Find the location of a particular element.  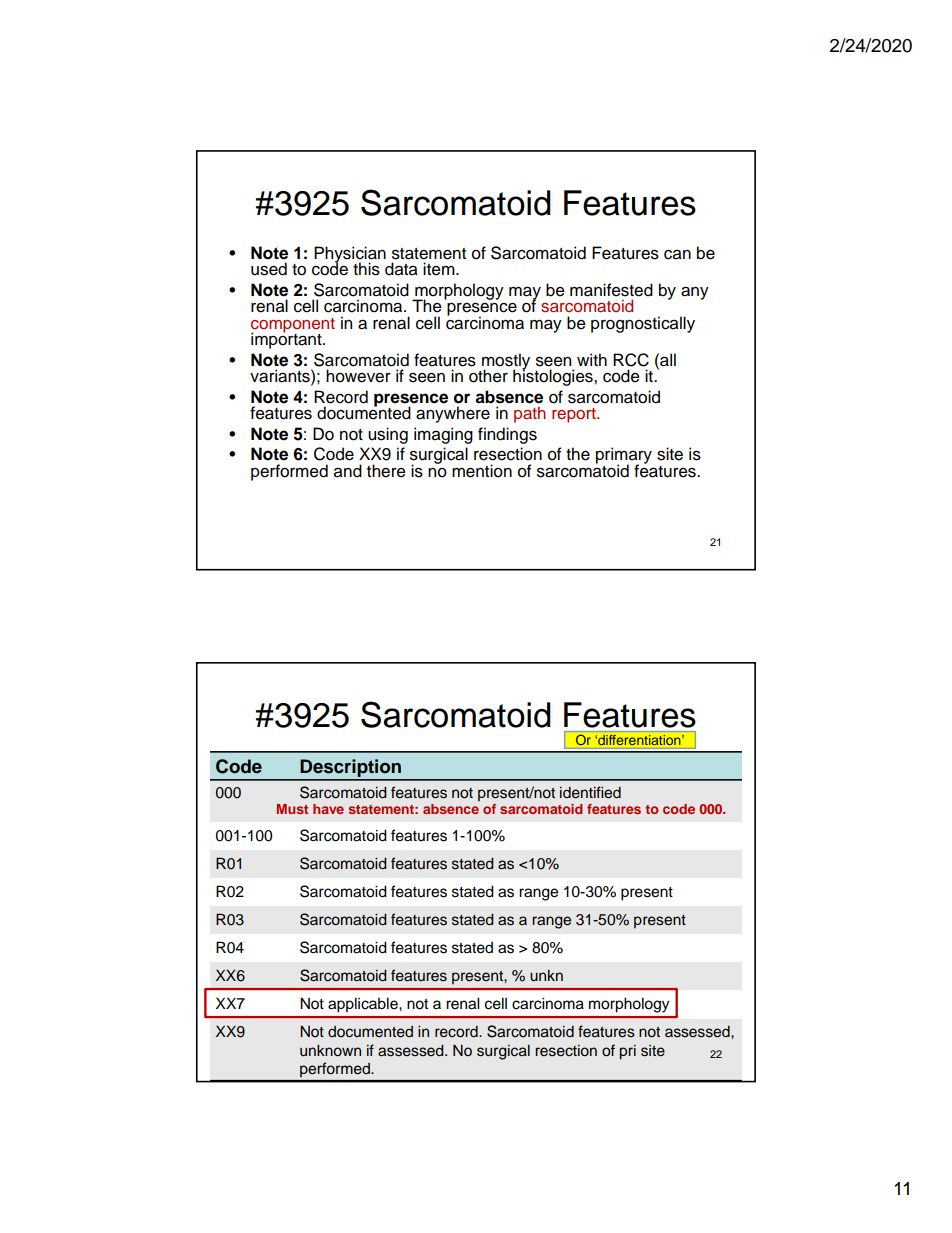

Physician is located at coordinates (350, 255).
